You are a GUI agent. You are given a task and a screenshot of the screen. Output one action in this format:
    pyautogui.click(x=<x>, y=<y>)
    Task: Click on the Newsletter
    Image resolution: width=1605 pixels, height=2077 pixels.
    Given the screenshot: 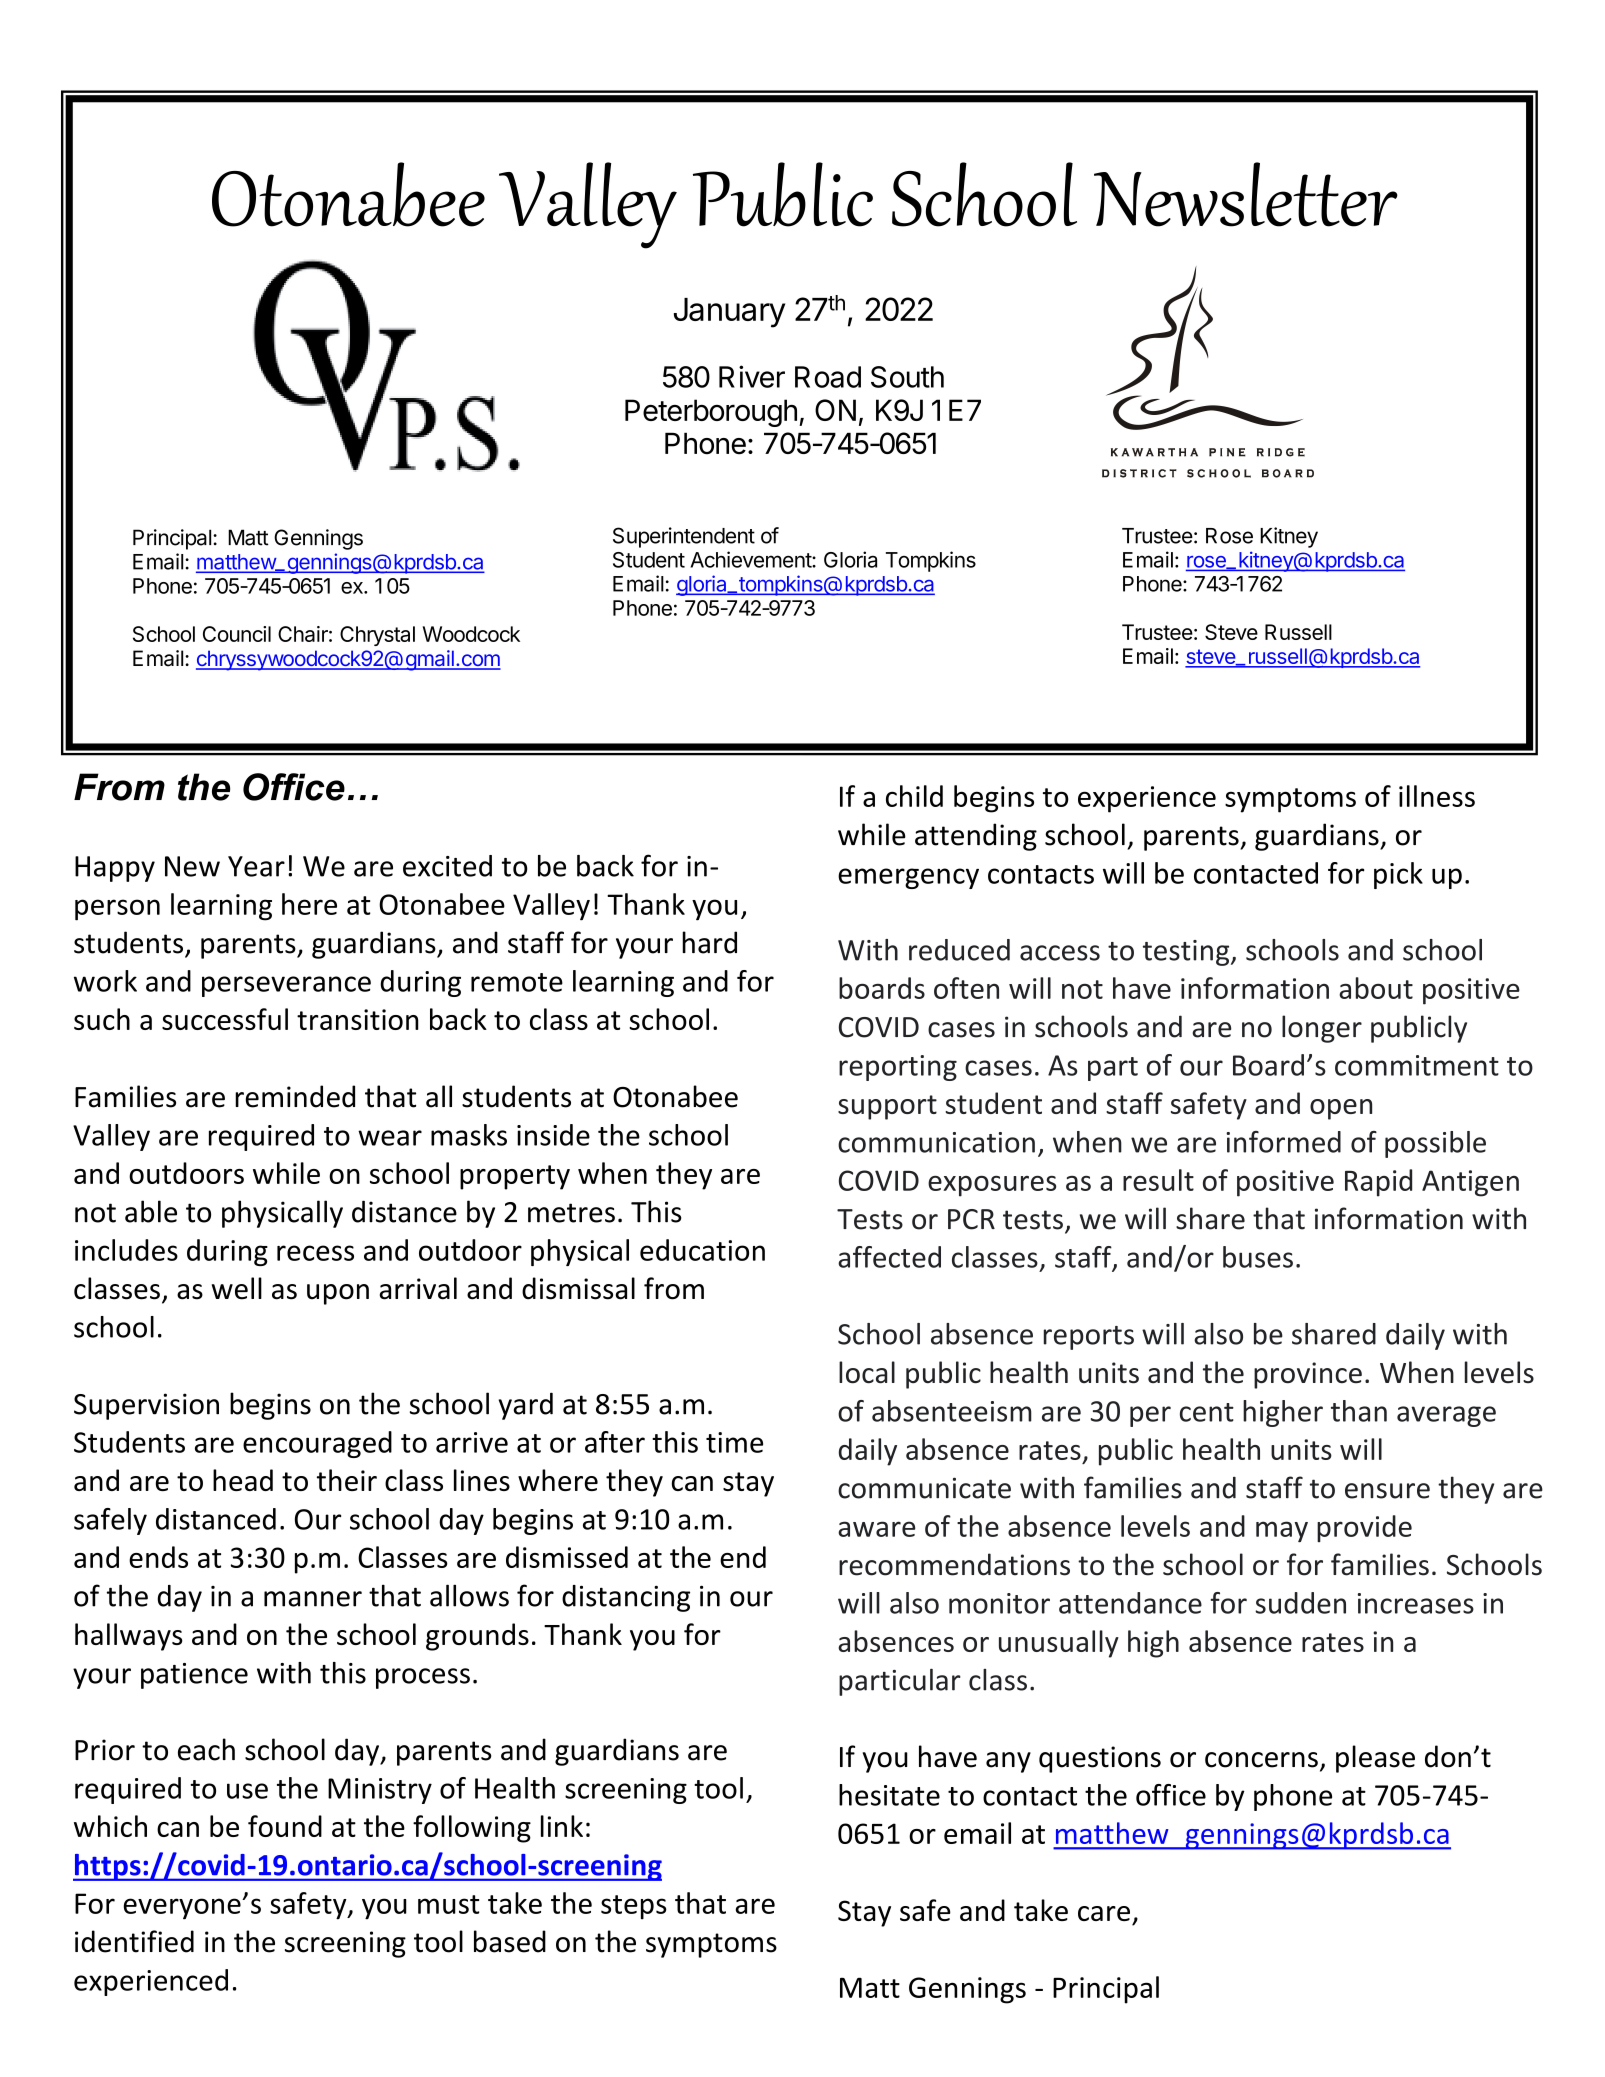 What is the action you would take?
    pyautogui.click(x=1246, y=194)
